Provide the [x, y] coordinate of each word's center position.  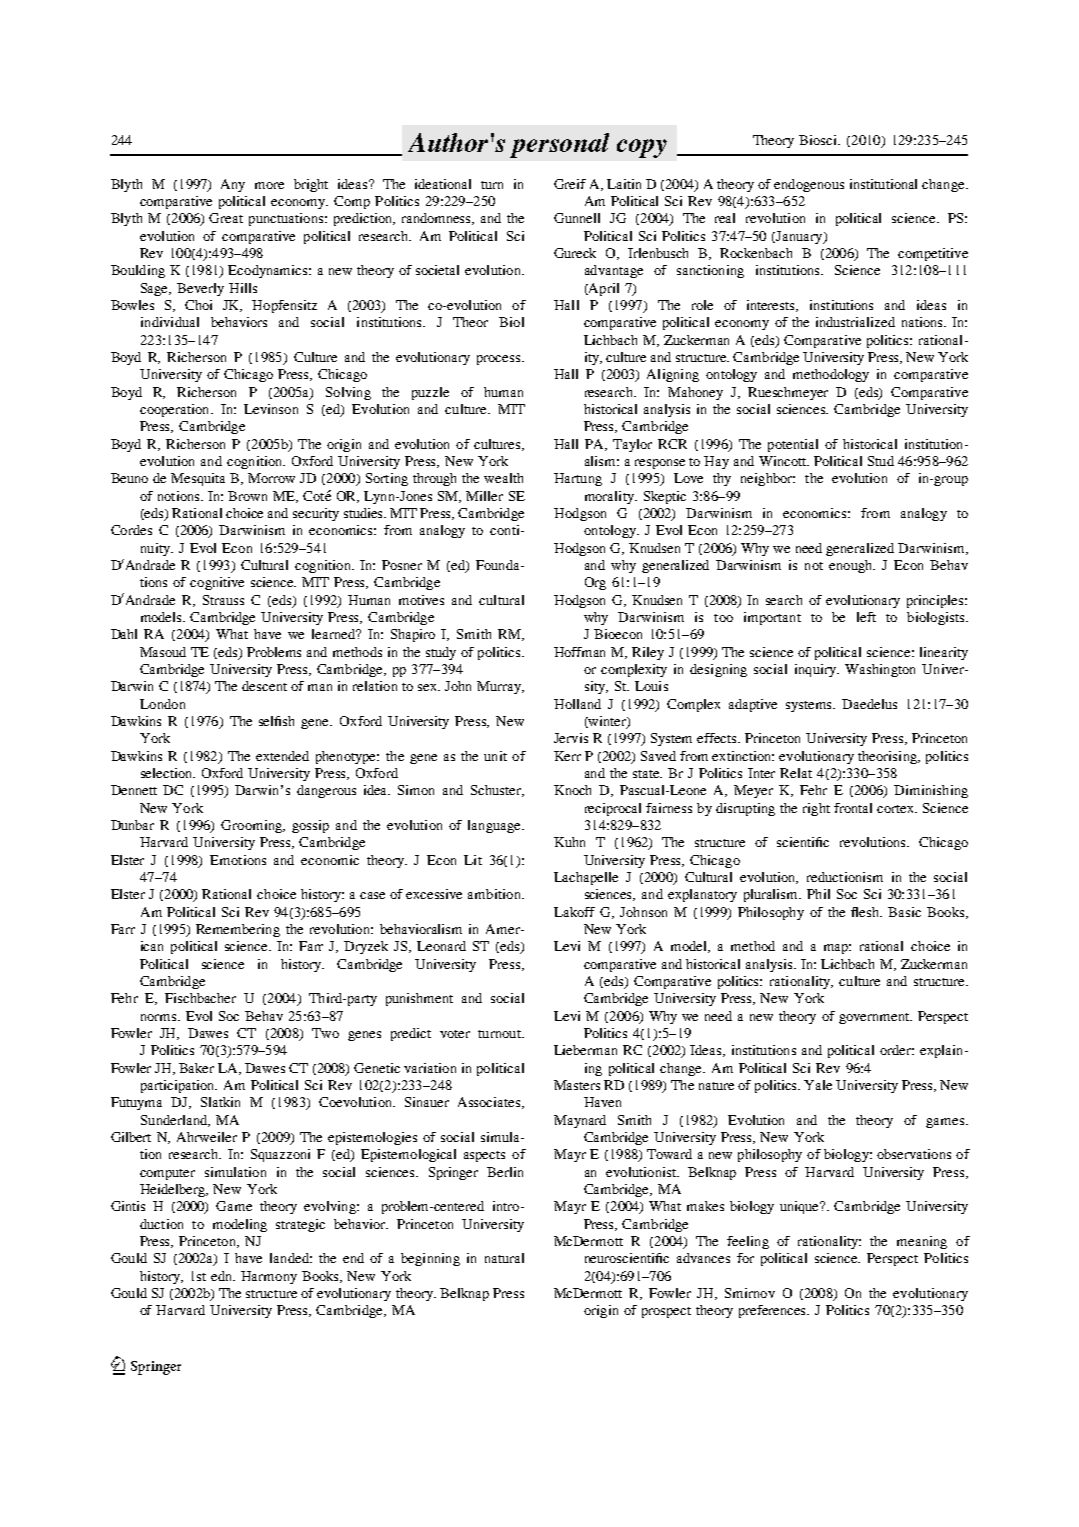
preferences [774, 1311]
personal [559, 145]
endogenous [809, 185]
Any [233, 185]
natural [504, 1258]
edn [223, 1276]
